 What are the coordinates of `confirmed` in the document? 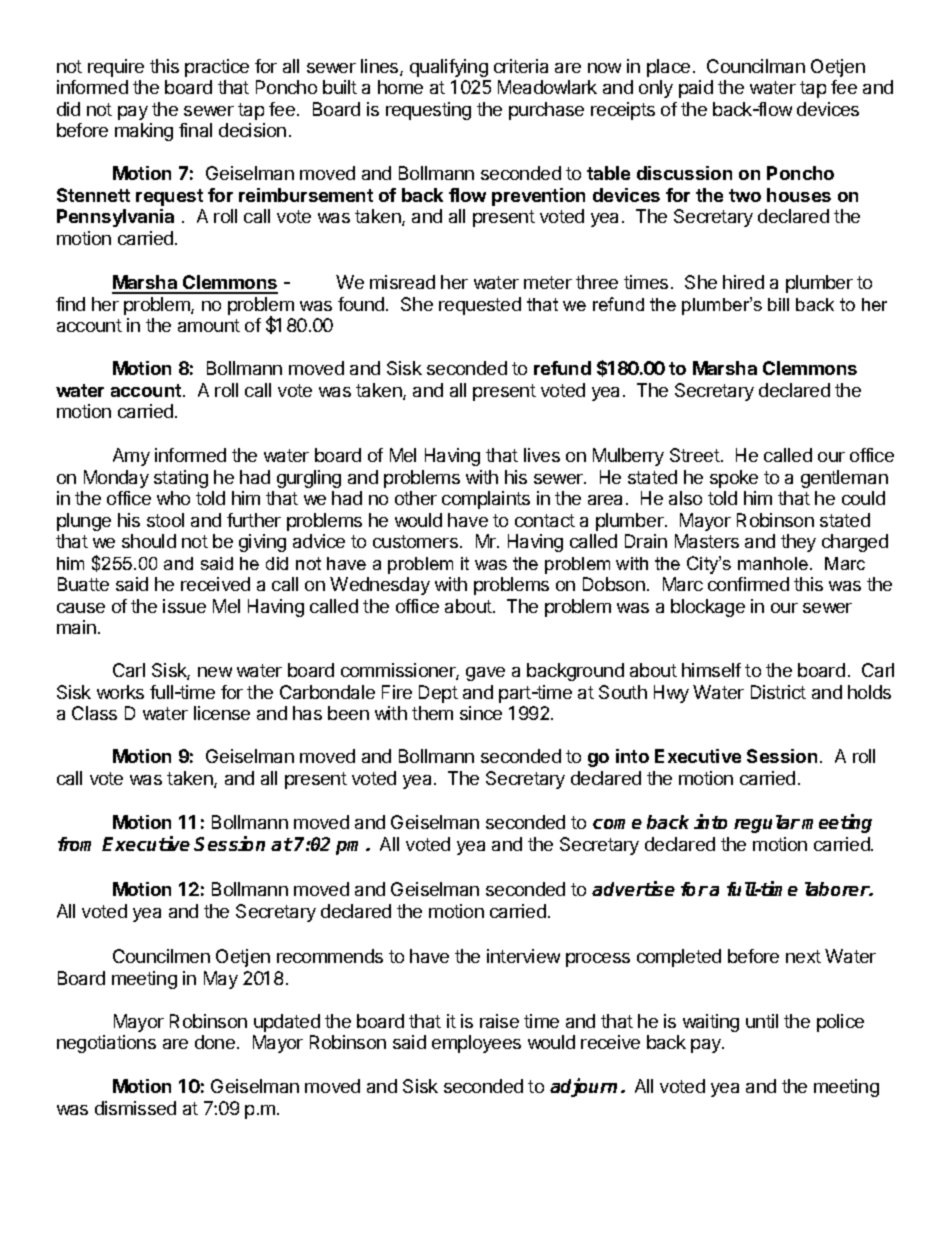 It's located at (748, 584).
